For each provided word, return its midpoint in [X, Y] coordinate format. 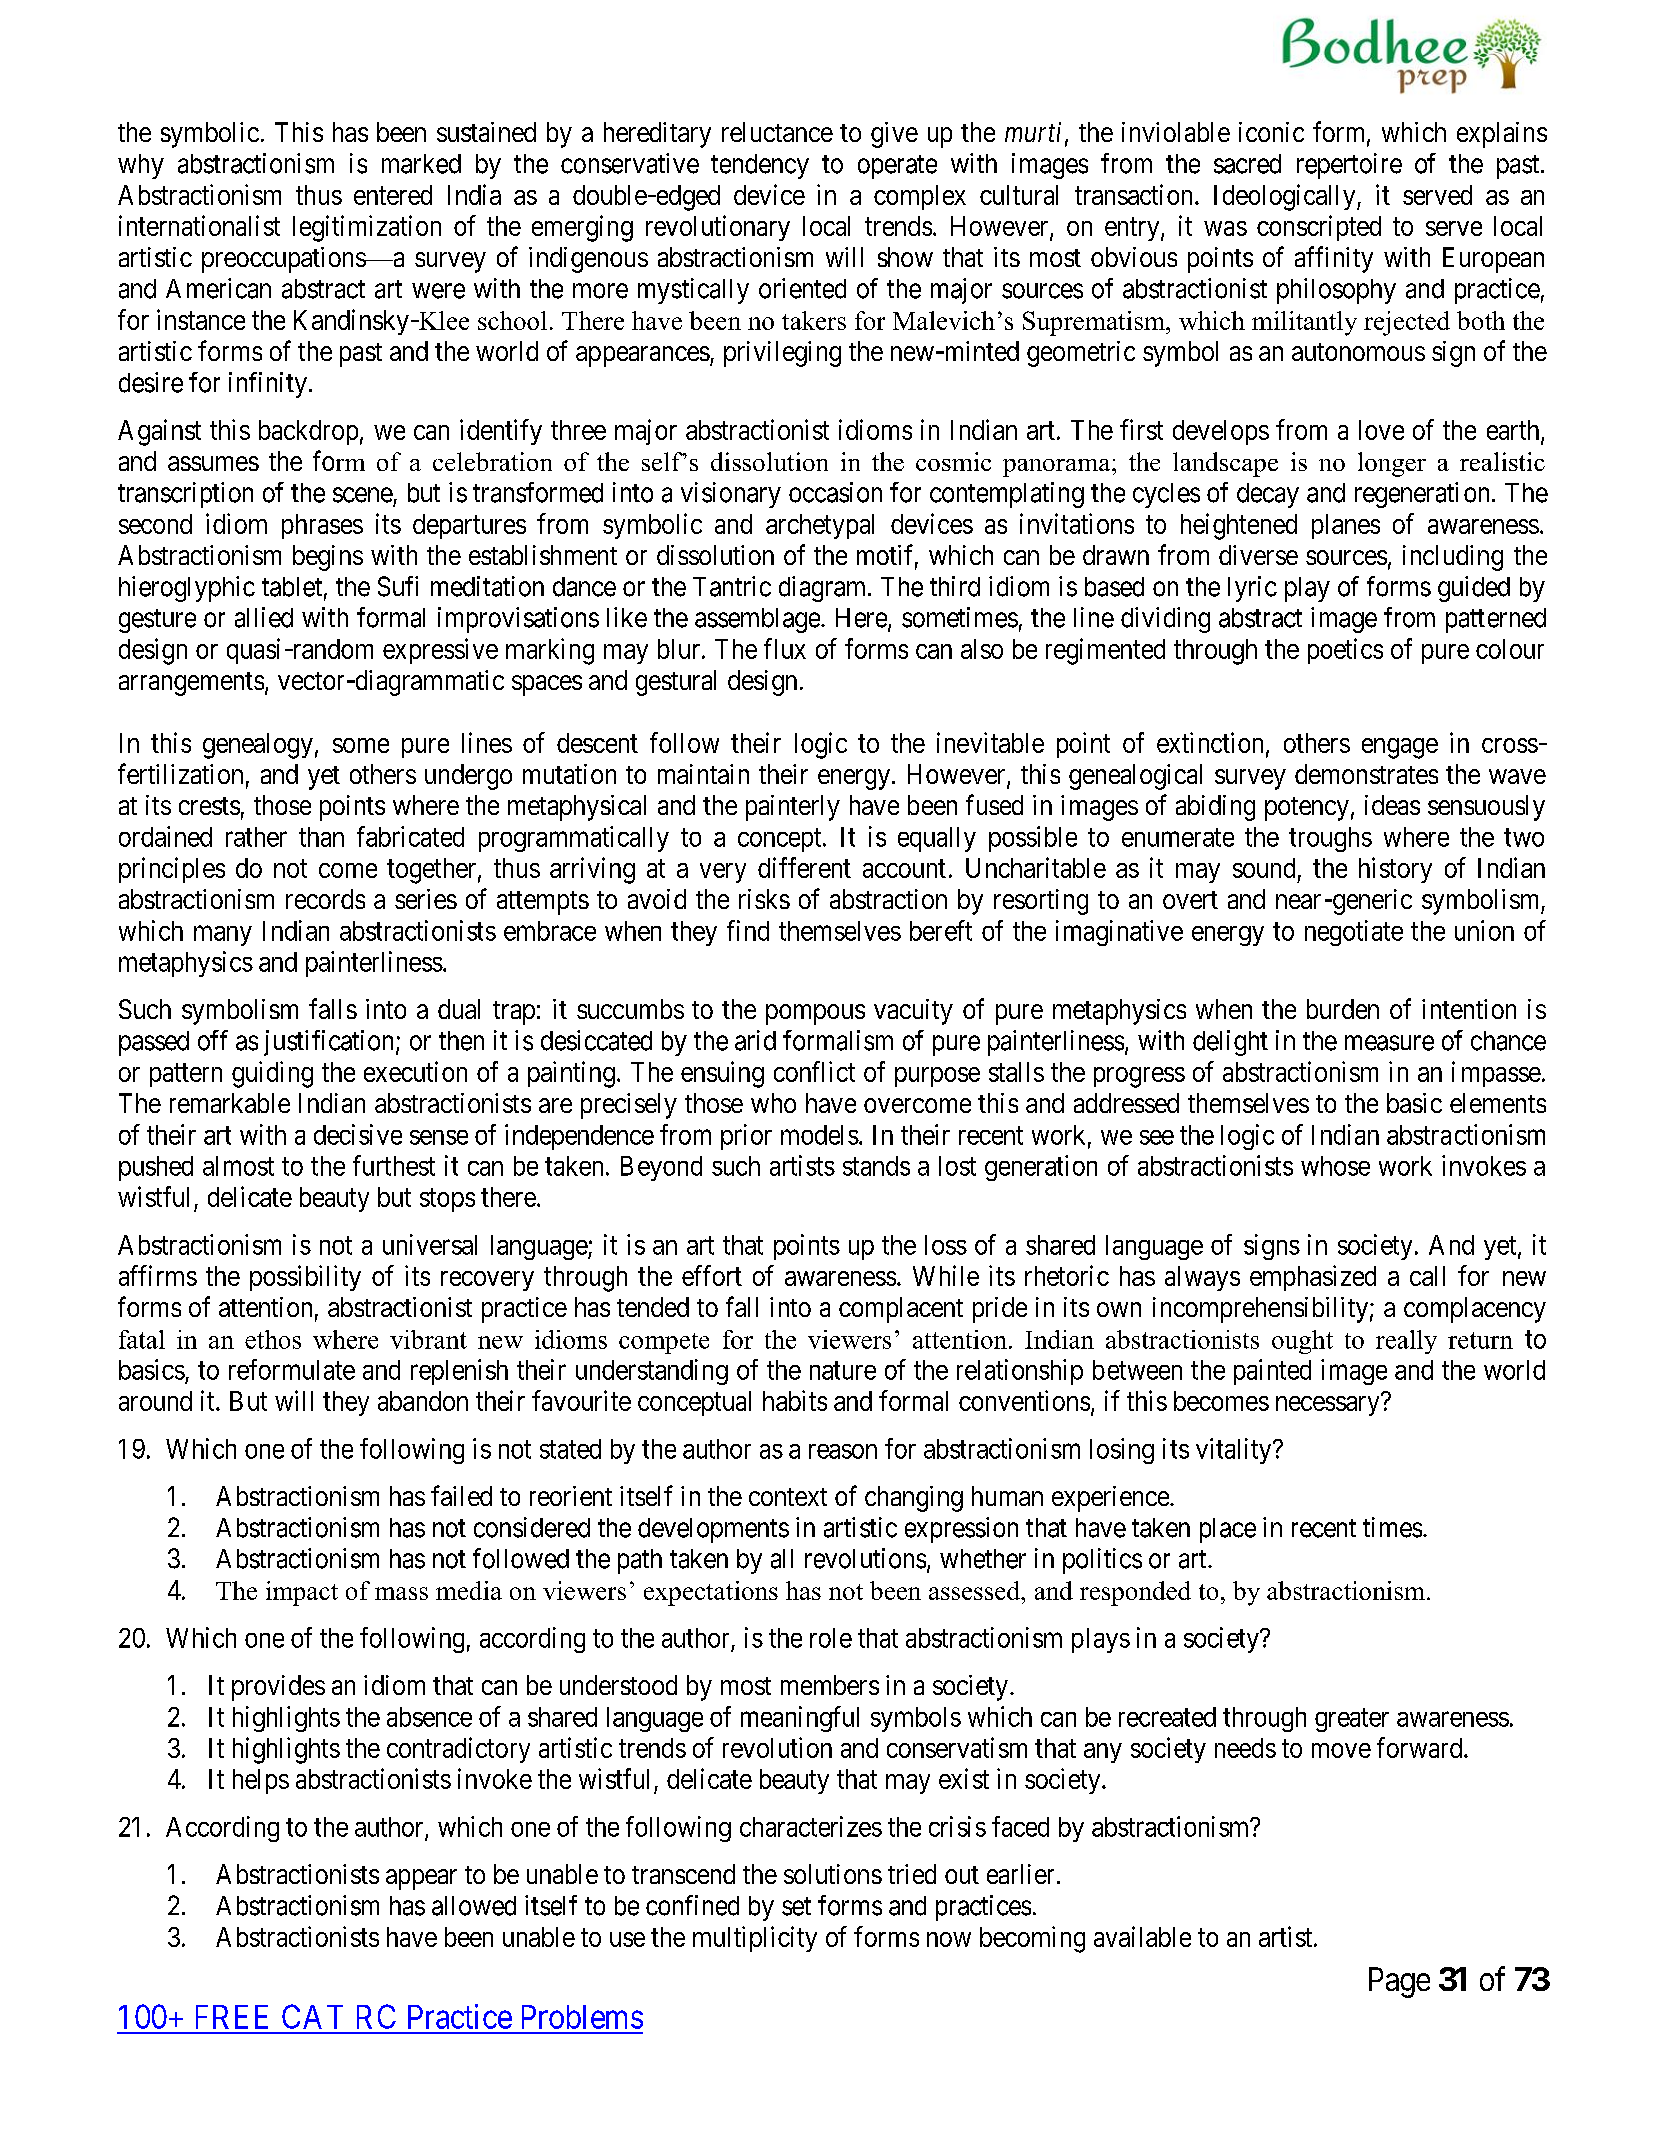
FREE [232, 2017]
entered [393, 195]
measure [1389, 1043]
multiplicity [755, 1939]
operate [897, 167]
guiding [272, 1074]
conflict [814, 1071]
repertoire [1349, 166]
